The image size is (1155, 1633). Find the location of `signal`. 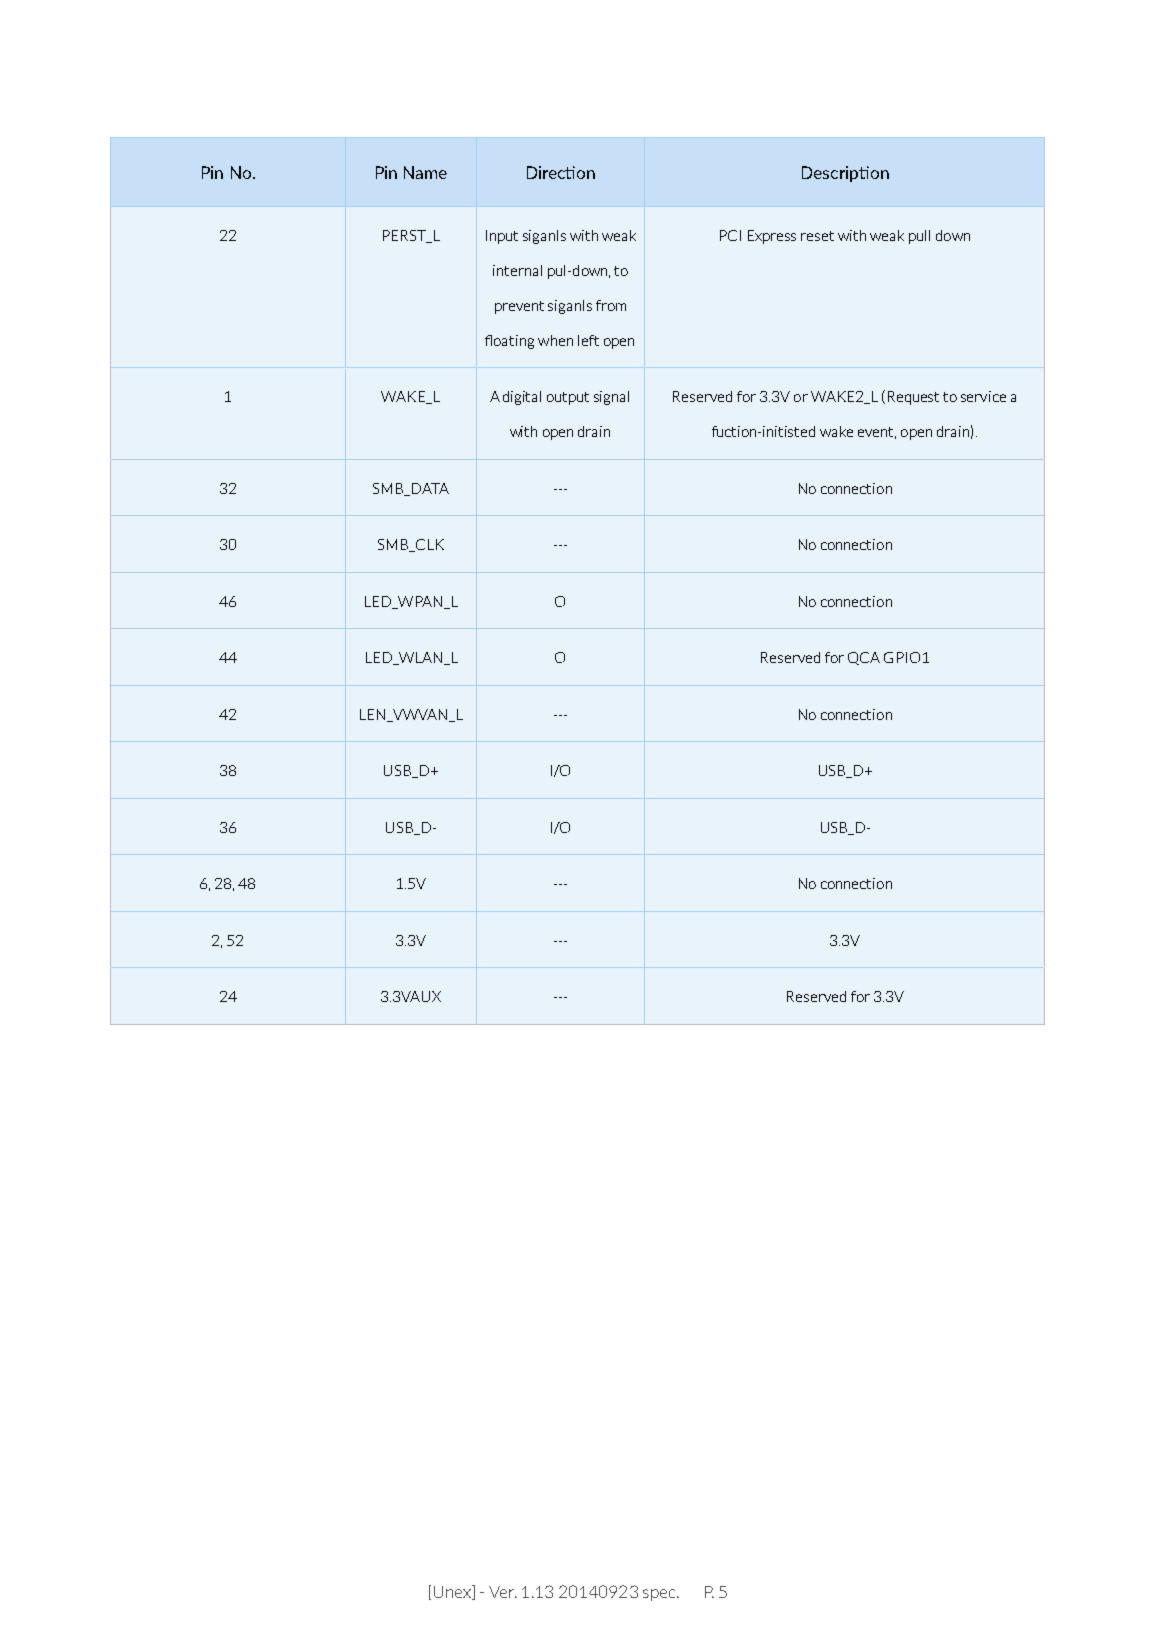

signal is located at coordinates (611, 398).
